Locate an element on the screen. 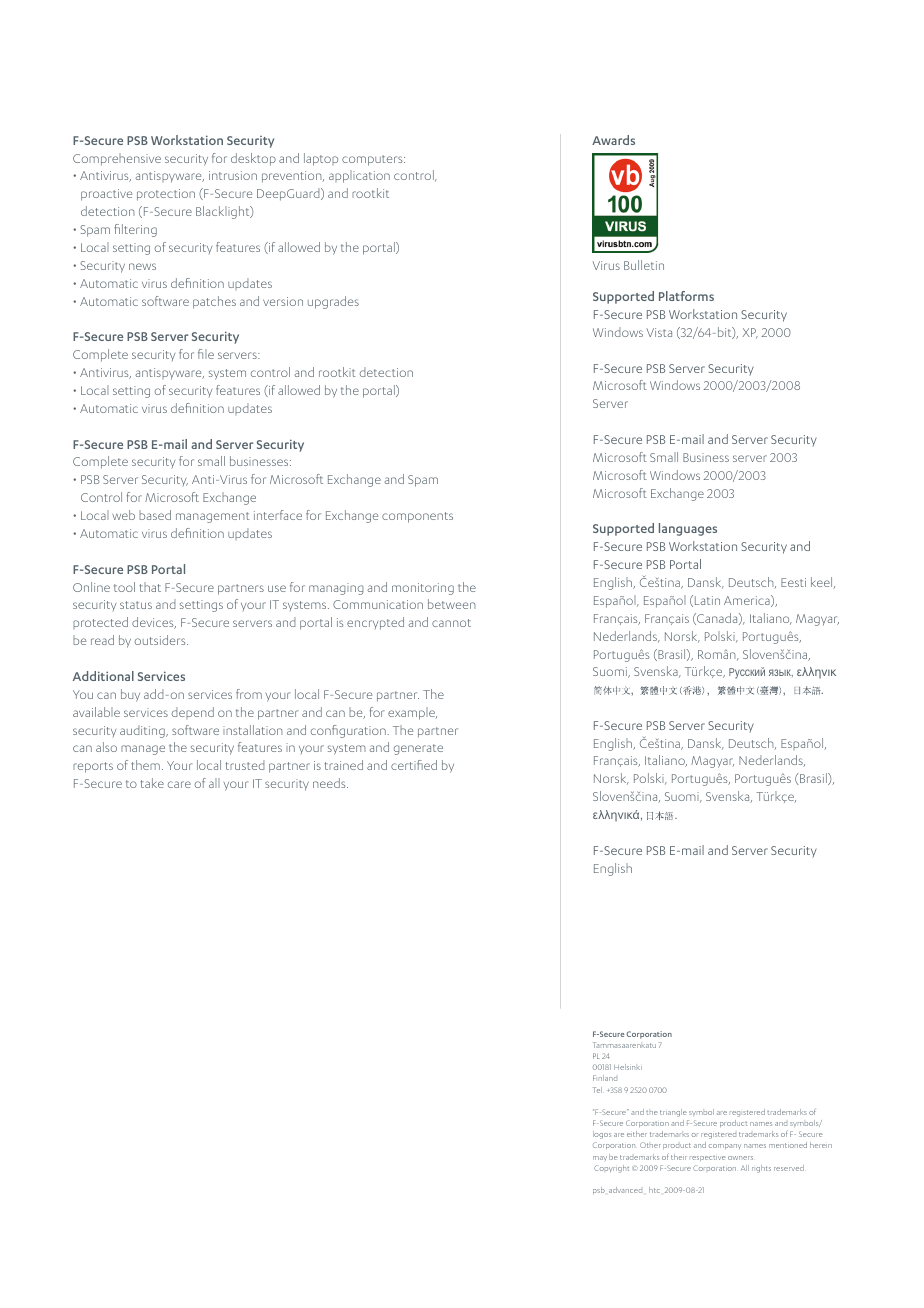 This screenshot has width=924, height=1308. care is located at coordinates (179, 784).
